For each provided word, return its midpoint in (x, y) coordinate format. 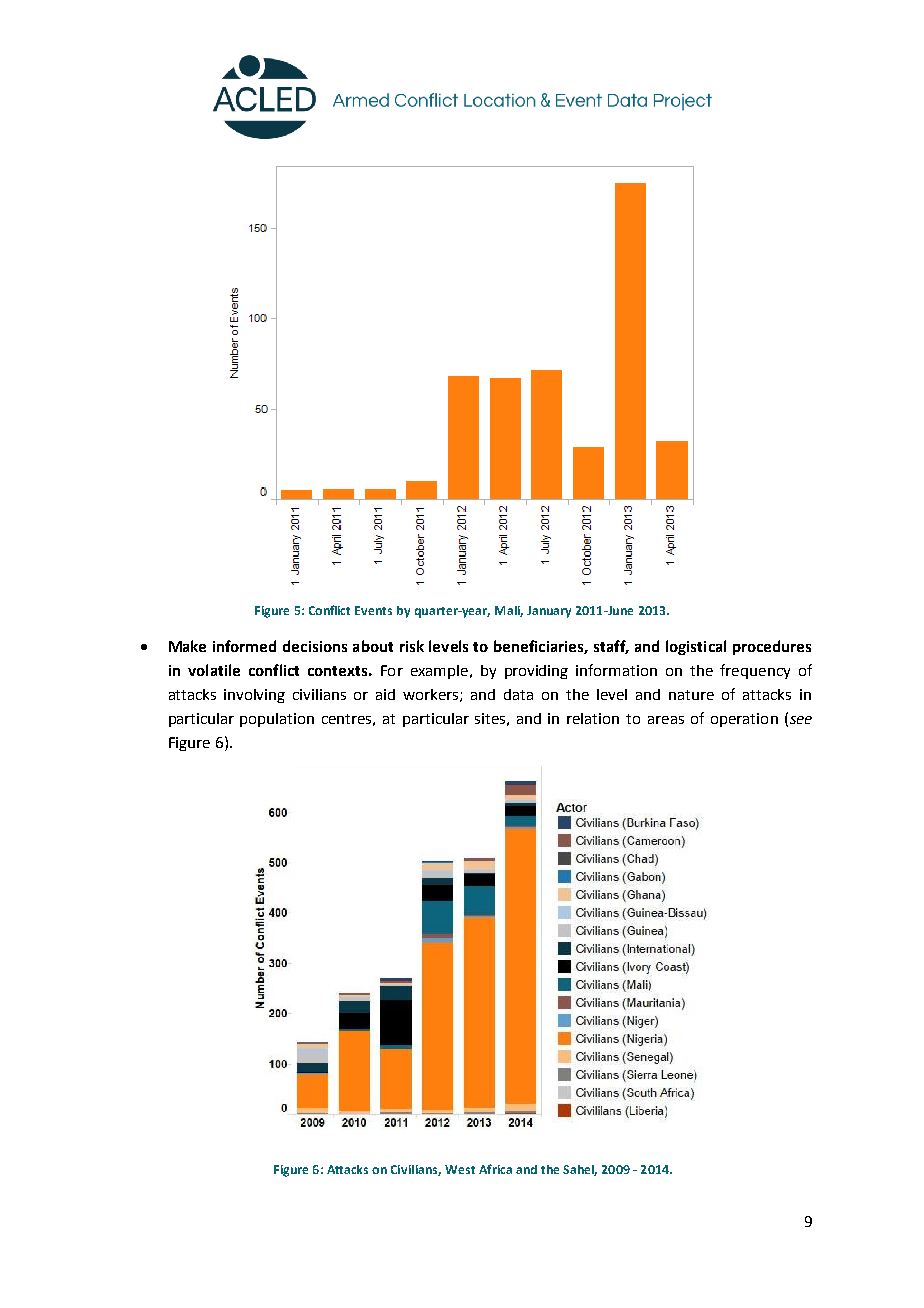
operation (744, 720)
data (518, 694)
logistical (696, 647)
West (460, 1169)
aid (385, 694)
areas (666, 720)
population (277, 720)
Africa (495, 1169)
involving (254, 696)
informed (244, 646)
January (549, 612)
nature (691, 695)
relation (593, 718)
